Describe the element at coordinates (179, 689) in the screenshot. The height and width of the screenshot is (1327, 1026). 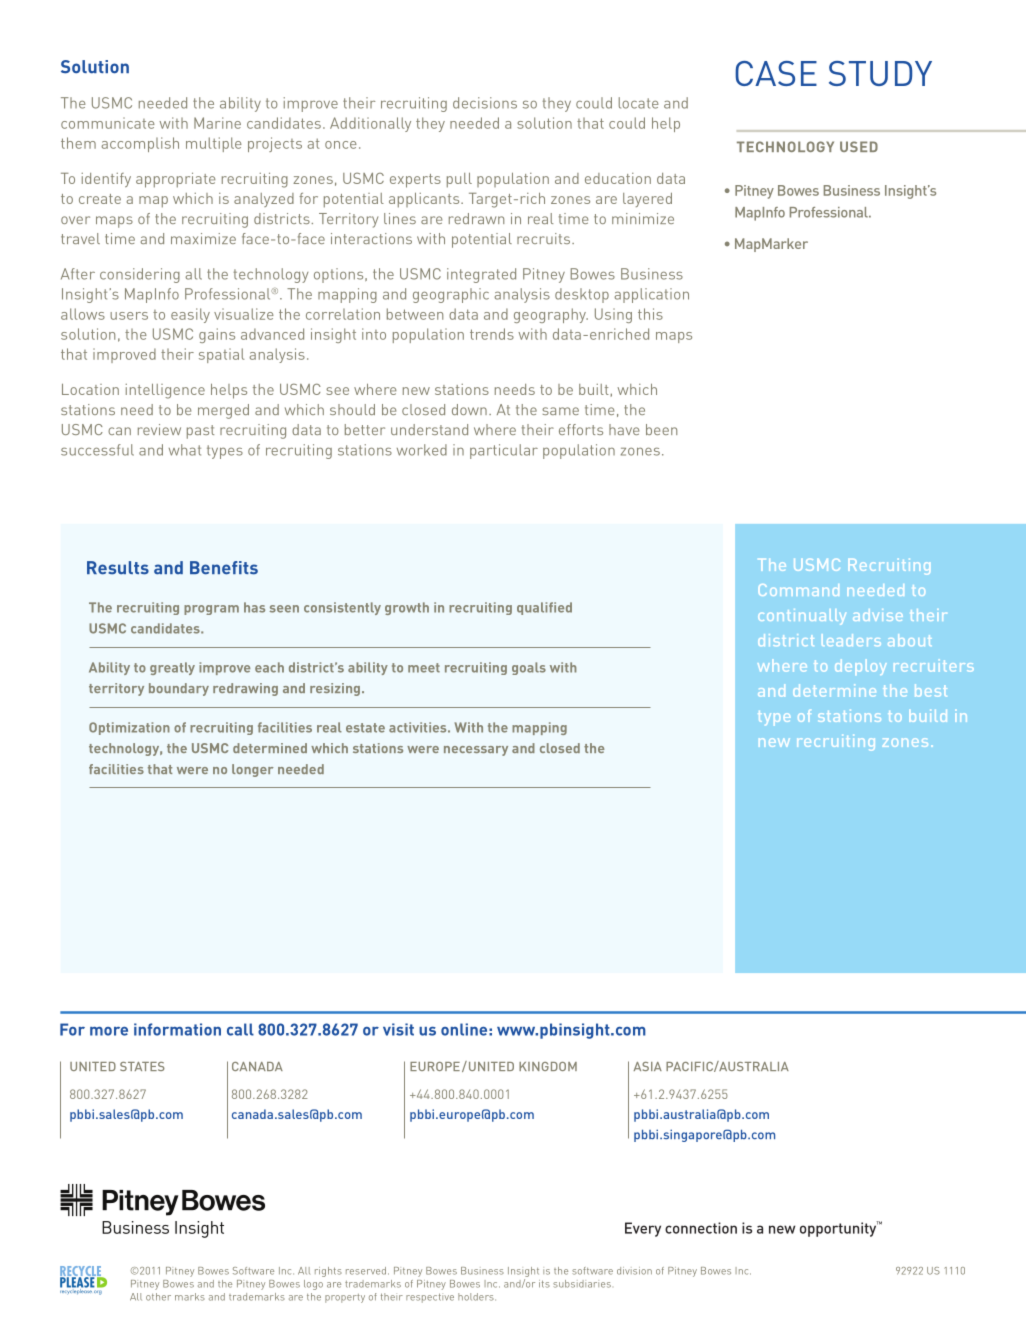
I see `boundary` at that location.
